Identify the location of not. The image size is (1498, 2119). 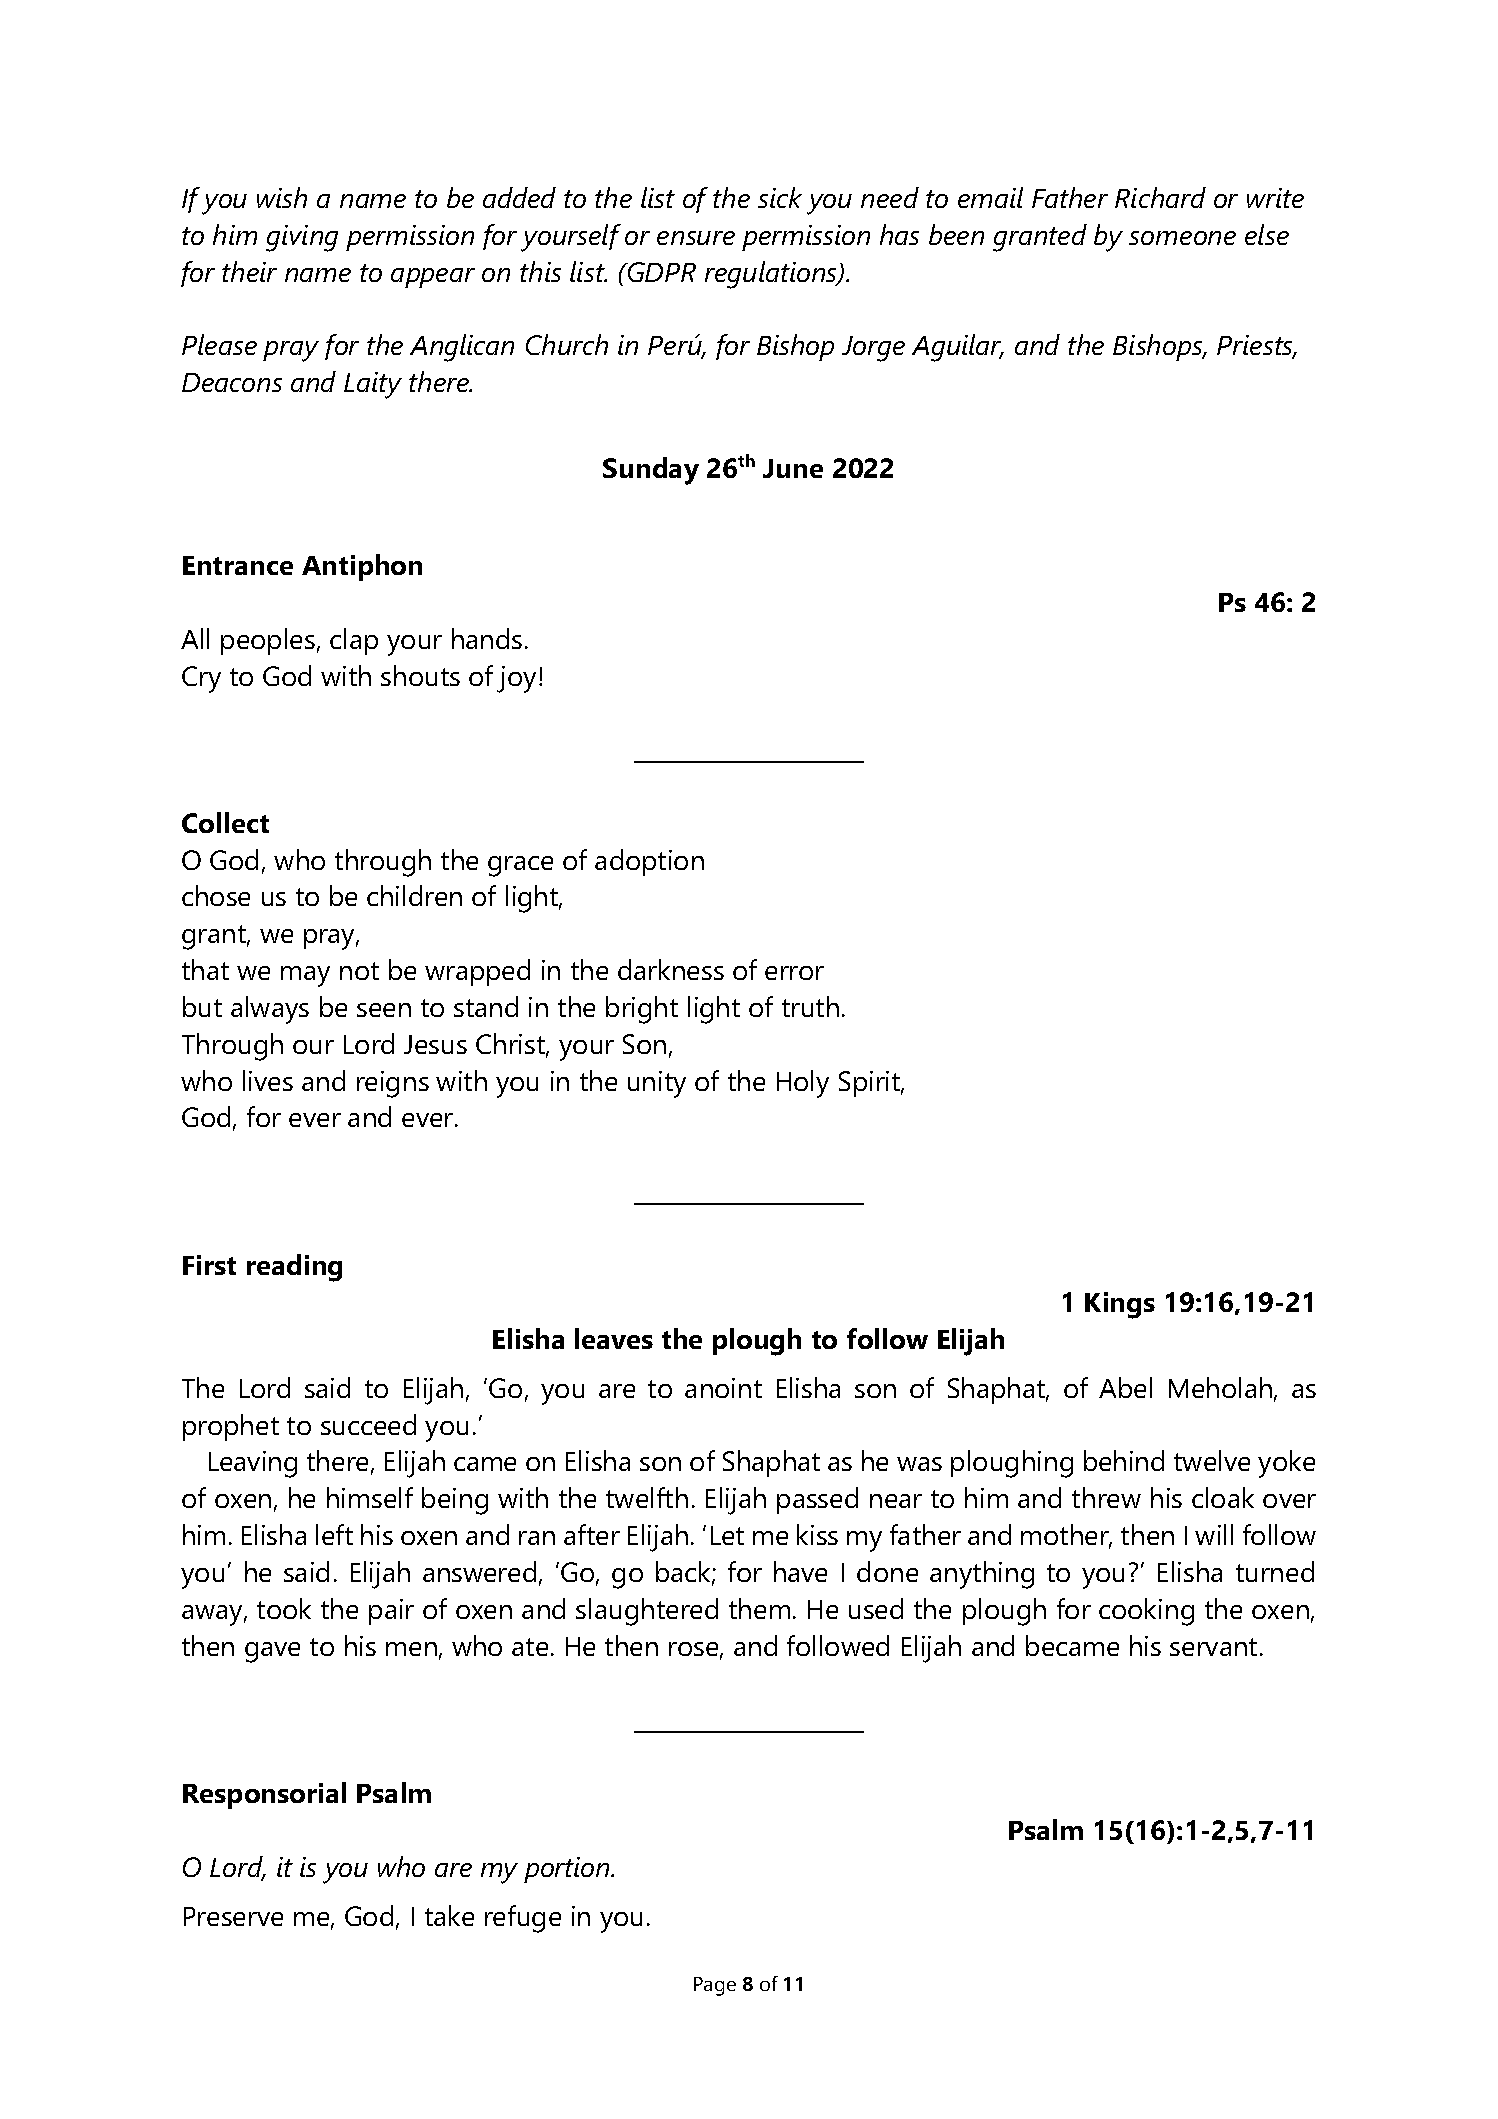
(359, 971).
